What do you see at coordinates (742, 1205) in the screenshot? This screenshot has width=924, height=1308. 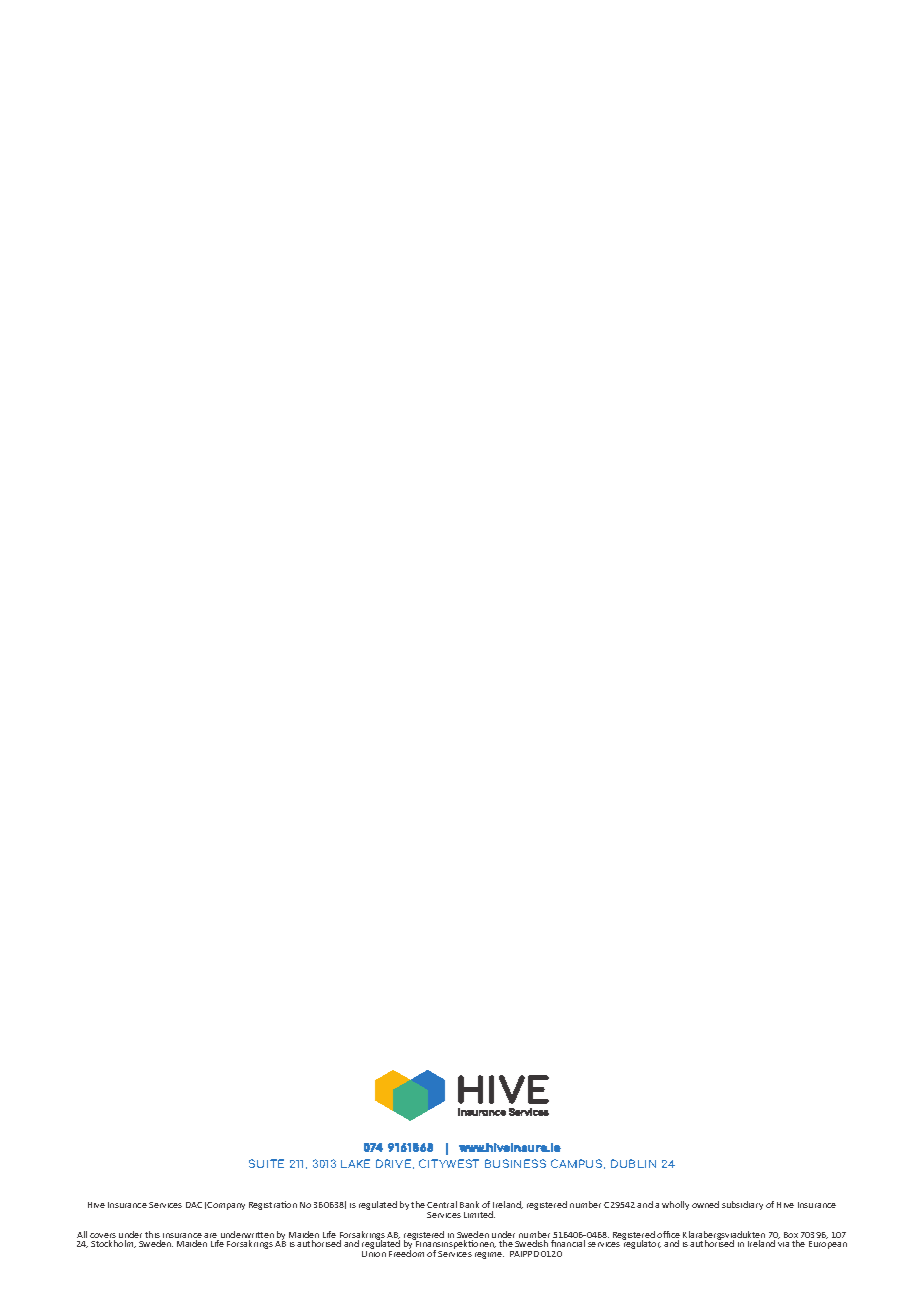 I see `subsidiary` at bounding box center [742, 1205].
